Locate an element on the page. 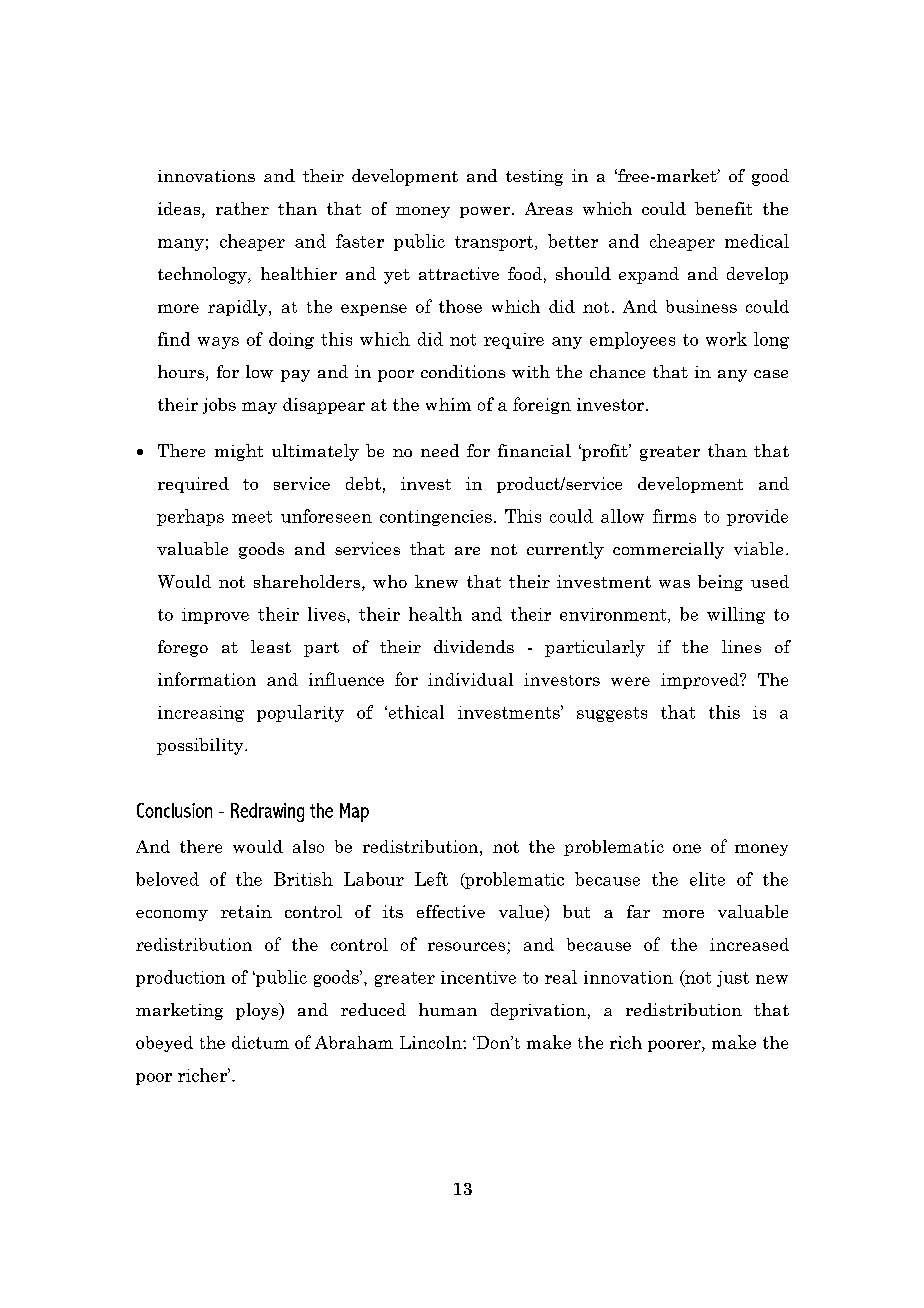  least is located at coordinates (271, 646).
